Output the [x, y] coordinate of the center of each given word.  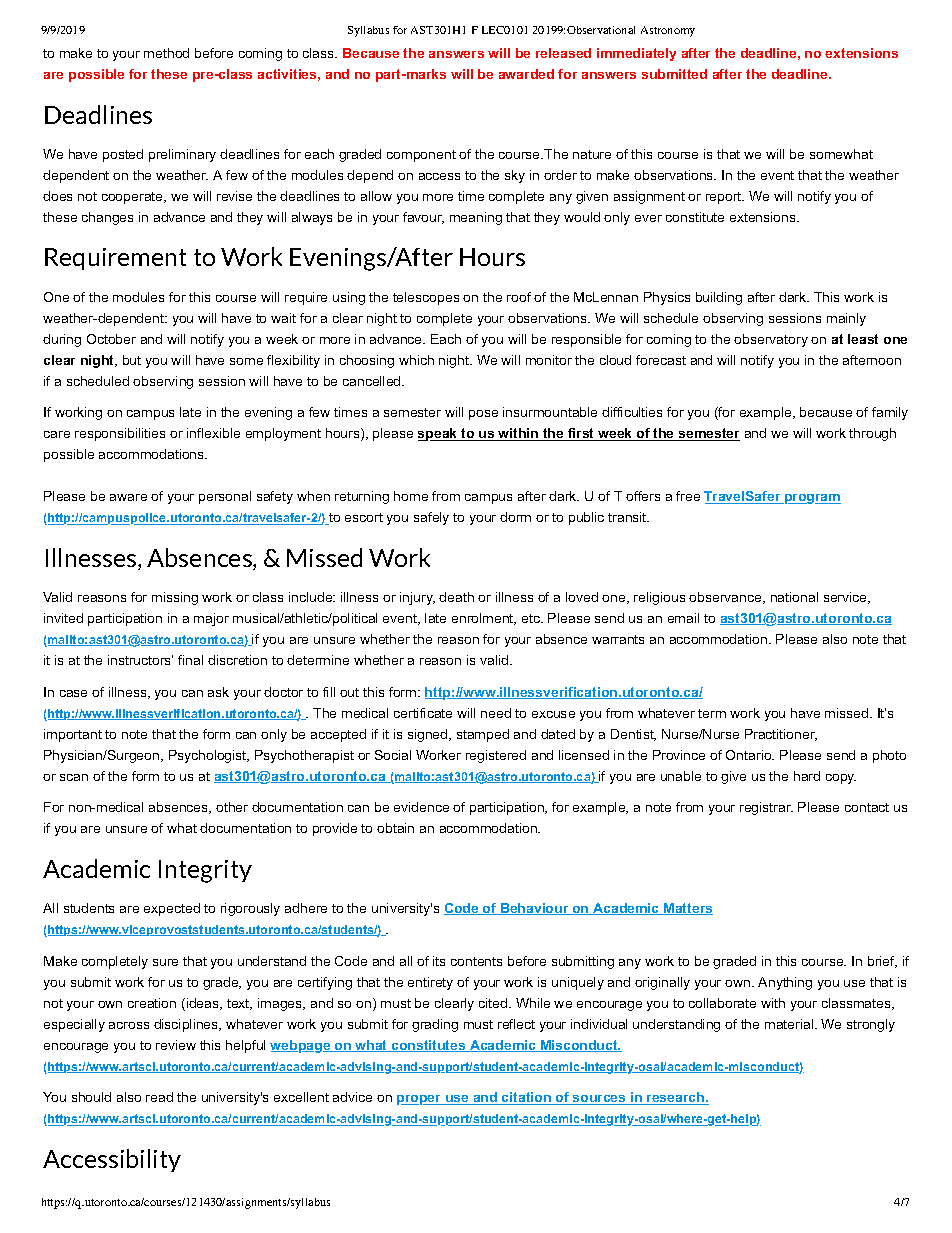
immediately [636, 54]
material [790, 1024]
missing [175, 598]
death [456, 597]
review [176, 1045]
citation [526, 1098]
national [794, 597]
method [166, 53]
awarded [526, 74]
